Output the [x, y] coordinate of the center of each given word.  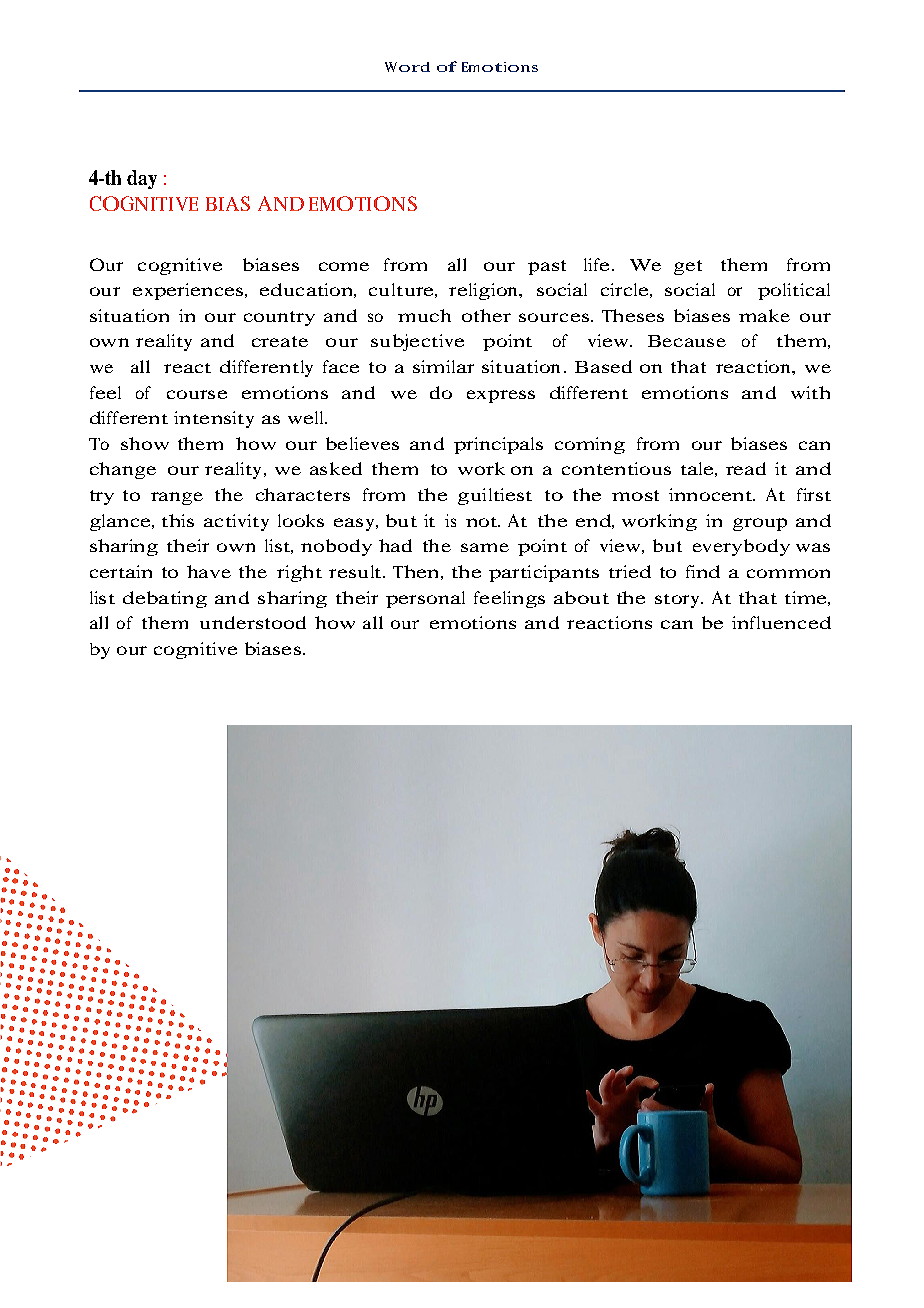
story [678, 601]
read [746, 468]
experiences [189, 291]
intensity [214, 419]
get [688, 267]
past [547, 267]
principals [498, 445]
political [794, 291]
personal [425, 599]
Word [407, 67]
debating [165, 599]
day [142, 179]
